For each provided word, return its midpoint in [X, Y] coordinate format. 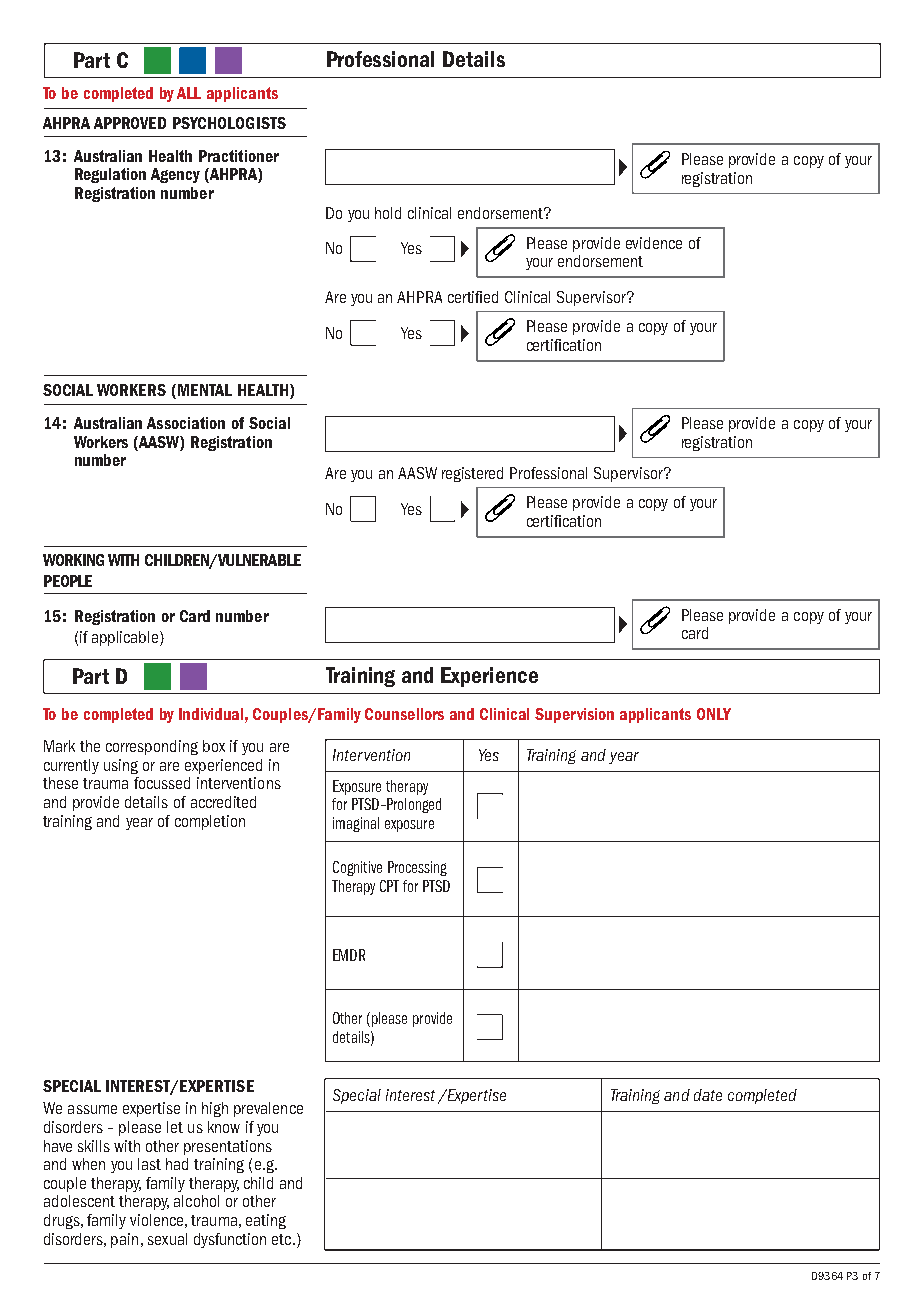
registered [472, 474]
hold [388, 213]
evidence [654, 243]
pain [124, 1240]
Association [186, 423]
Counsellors [404, 714]
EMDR [349, 955]
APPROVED [130, 123]
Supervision [574, 715]
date [708, 1095]
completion [210, 822]
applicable [126, 638]
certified [473, 297]
